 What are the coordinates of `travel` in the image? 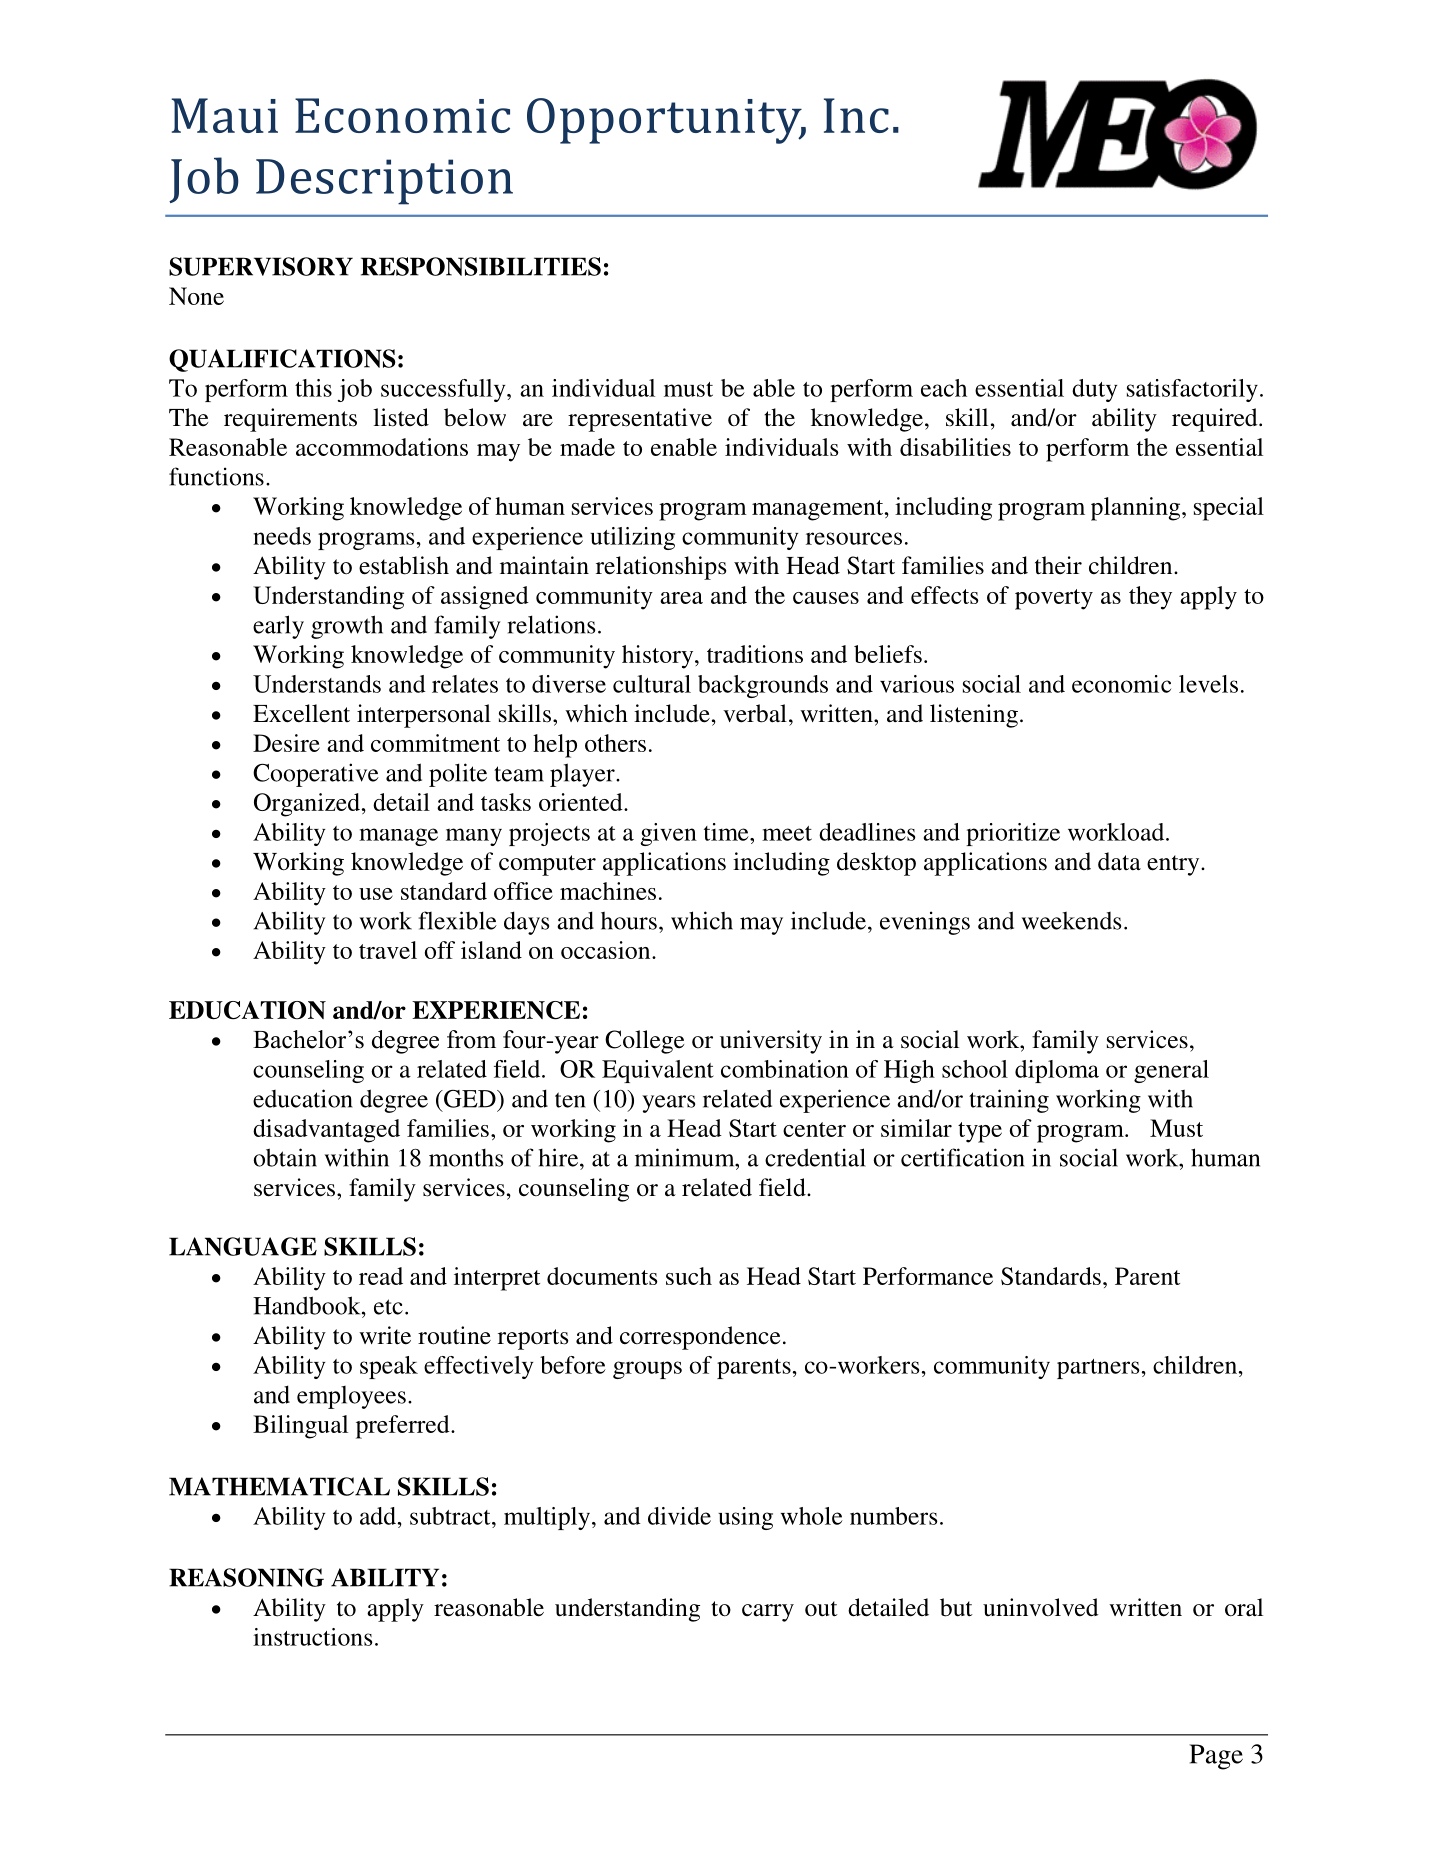 It's located at (388, 950).
